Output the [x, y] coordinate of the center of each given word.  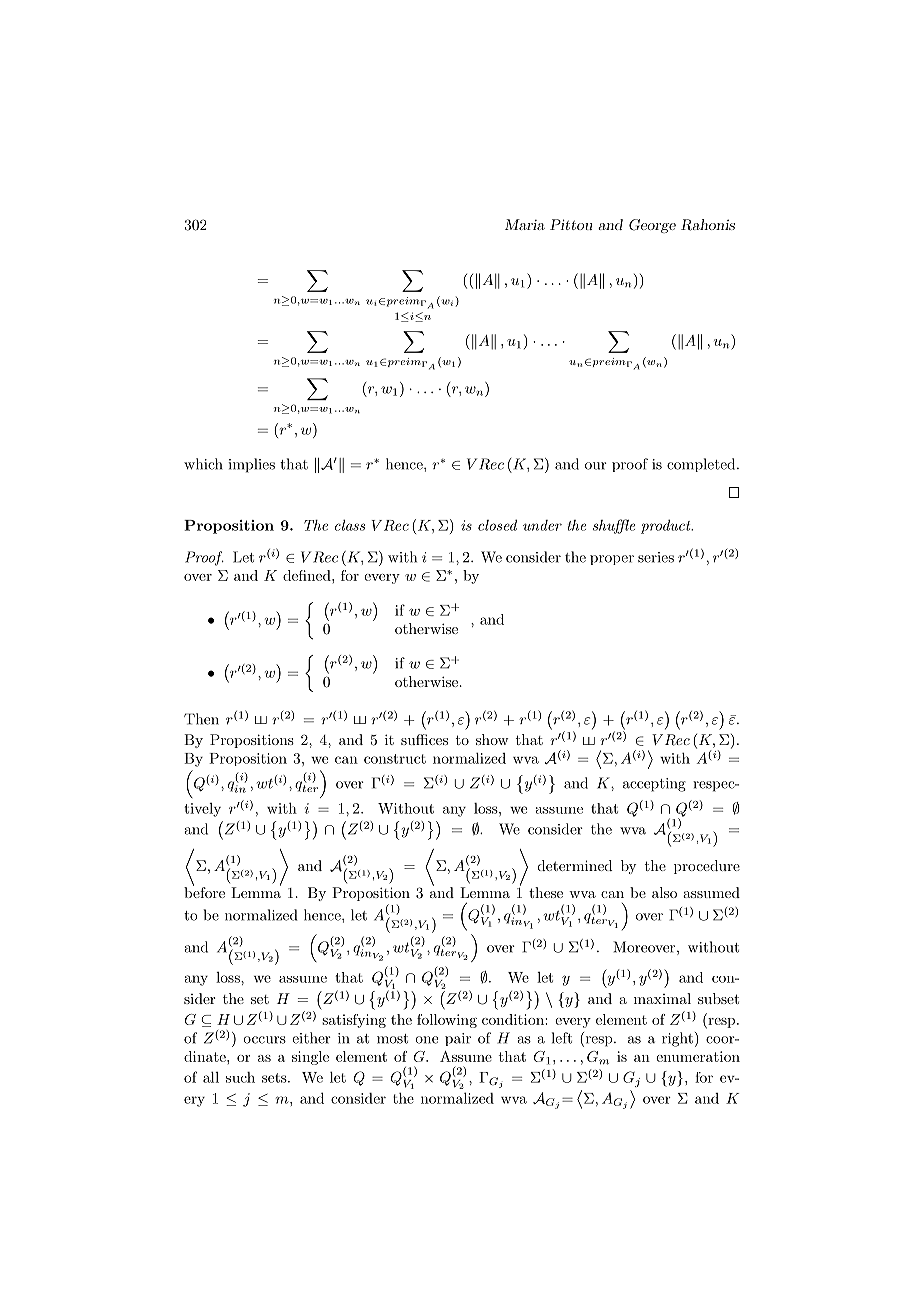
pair [458, 1039]
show [492, 739]
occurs [264, 1040]
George [652, 226]
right [677, 1039]
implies [252, 465]
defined [308, 575]
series [656, 557]
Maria [525, 224]
